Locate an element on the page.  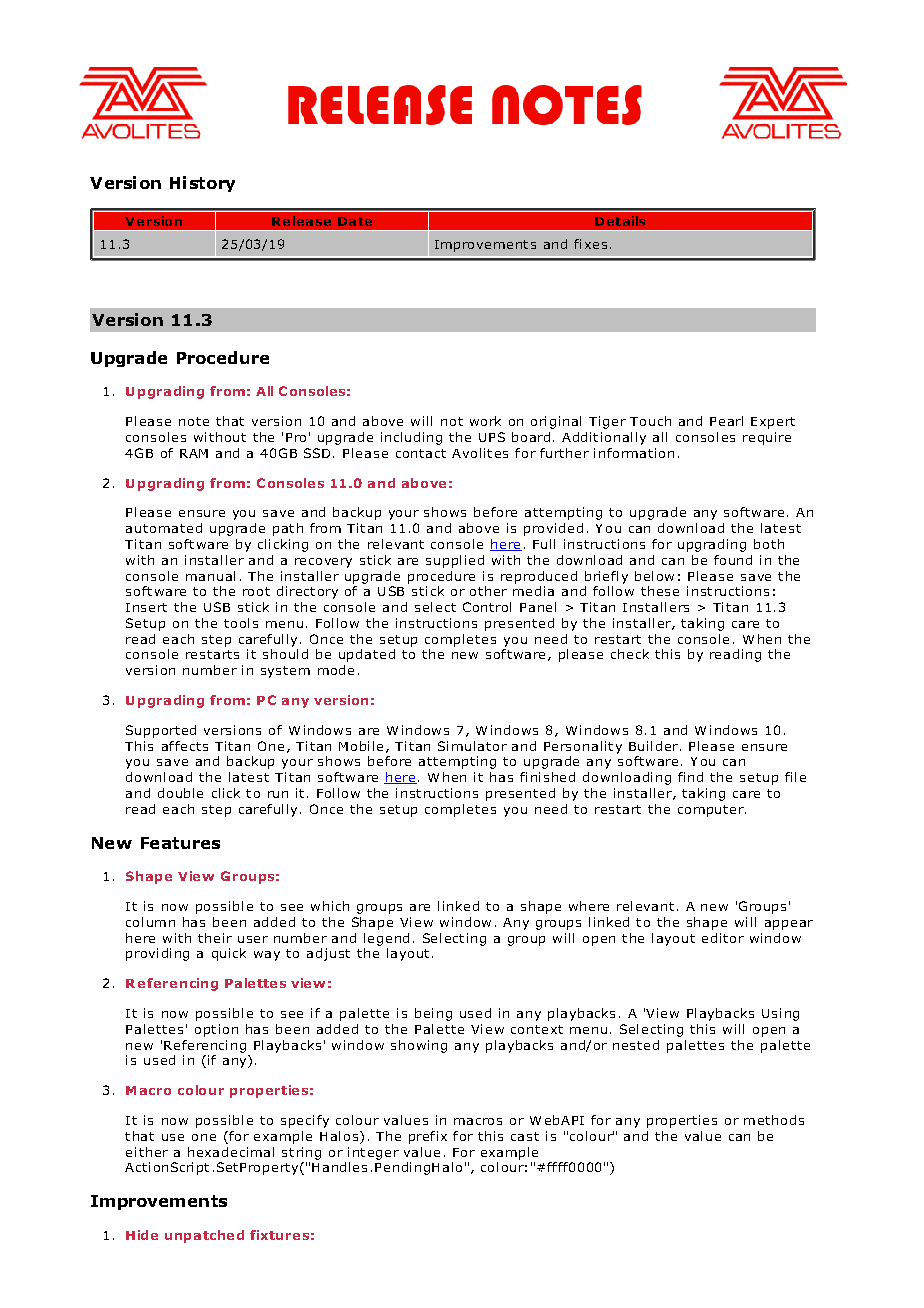
Details is located at coordinates (620, 221).
